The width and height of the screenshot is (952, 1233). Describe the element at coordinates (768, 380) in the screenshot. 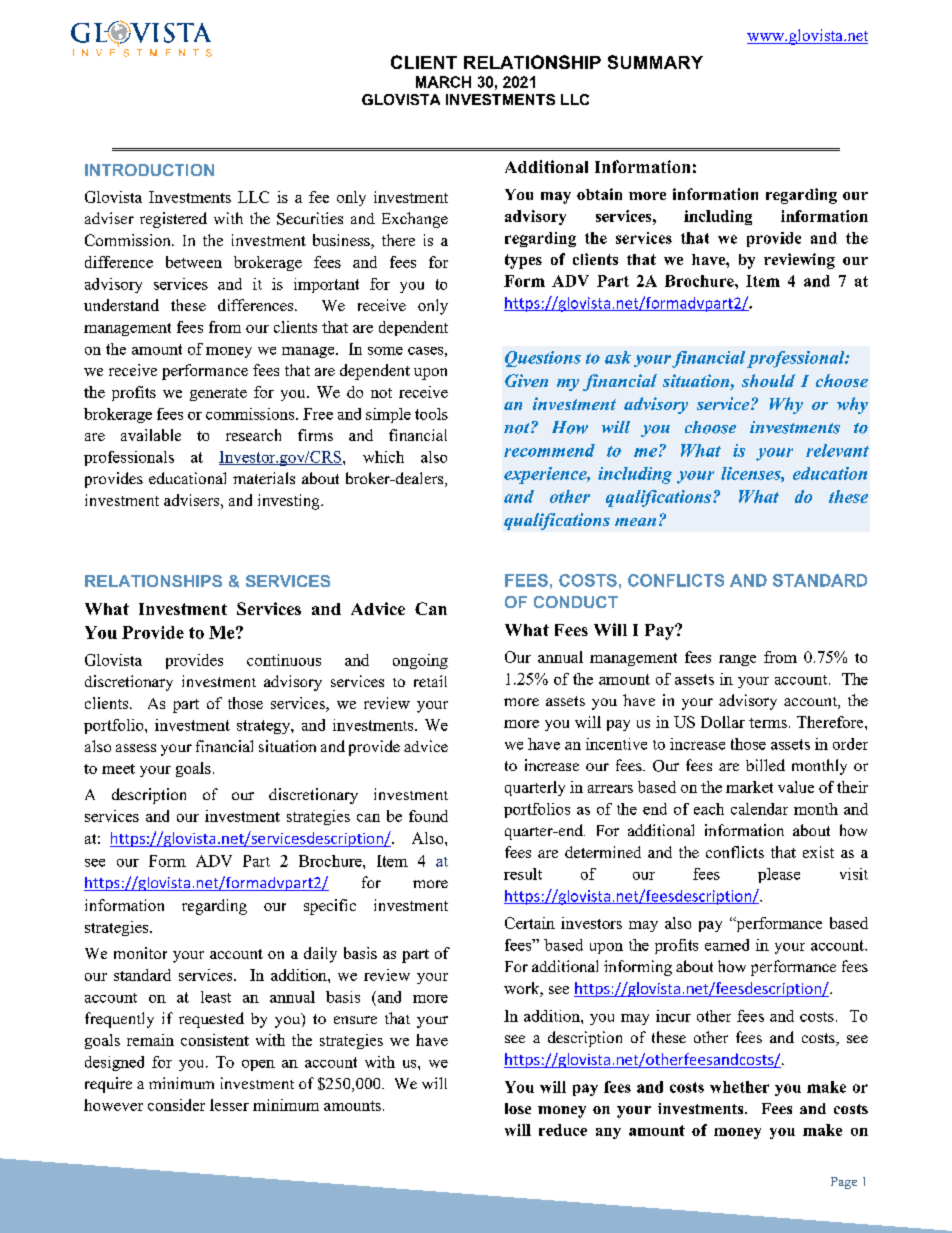

I see `should` at that location.
